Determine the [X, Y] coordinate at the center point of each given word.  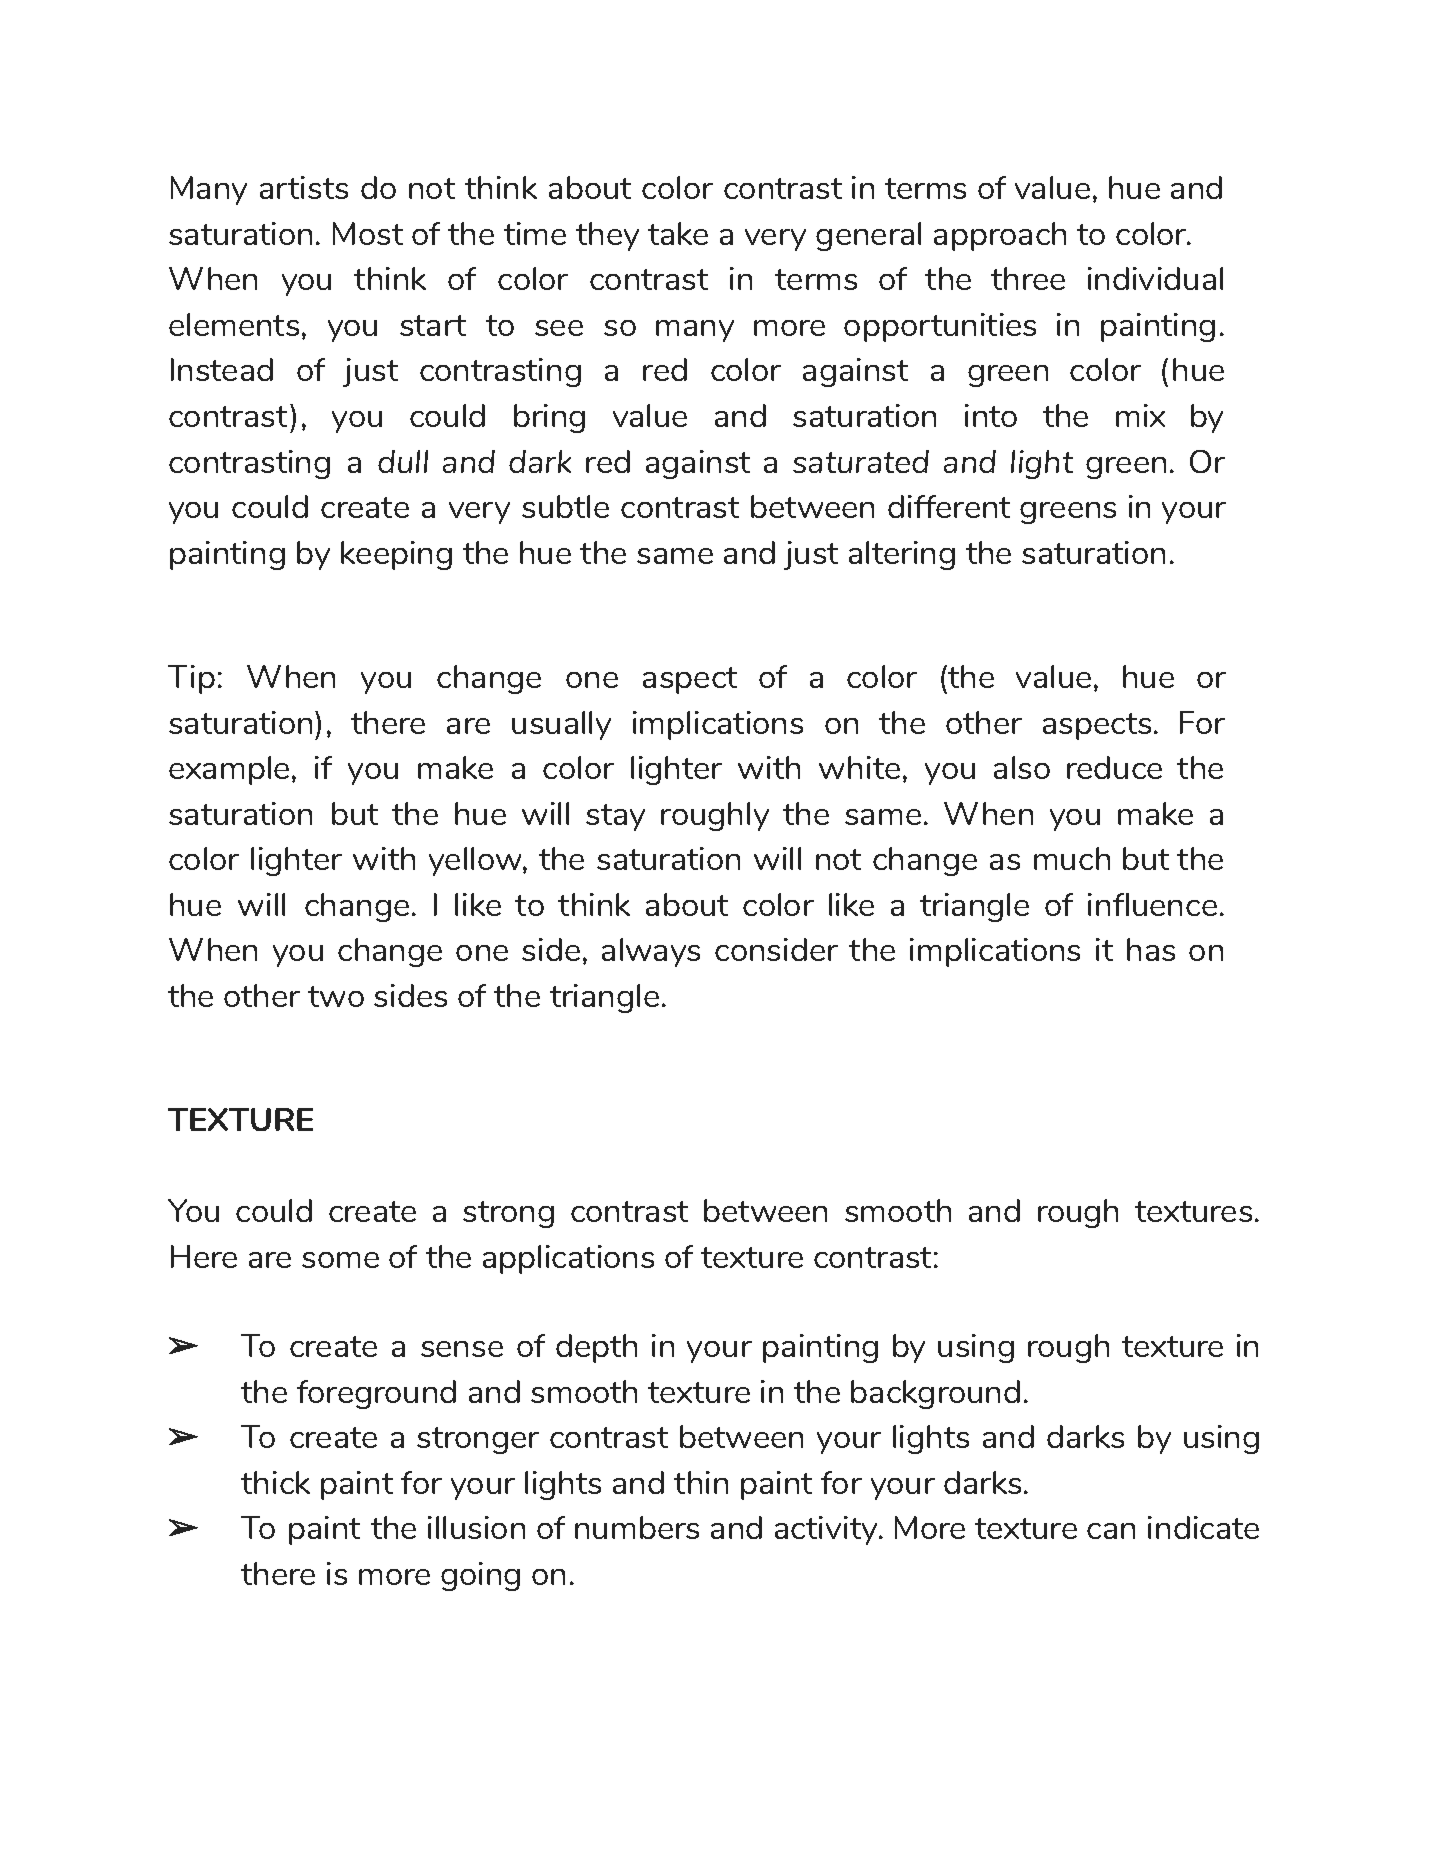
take [678, 233]
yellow [476, 861]
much [1072, 858]
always [651, 952]
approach [1000, 236]
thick [275, 1482]
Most [368, 233]
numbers [637, 1527]
